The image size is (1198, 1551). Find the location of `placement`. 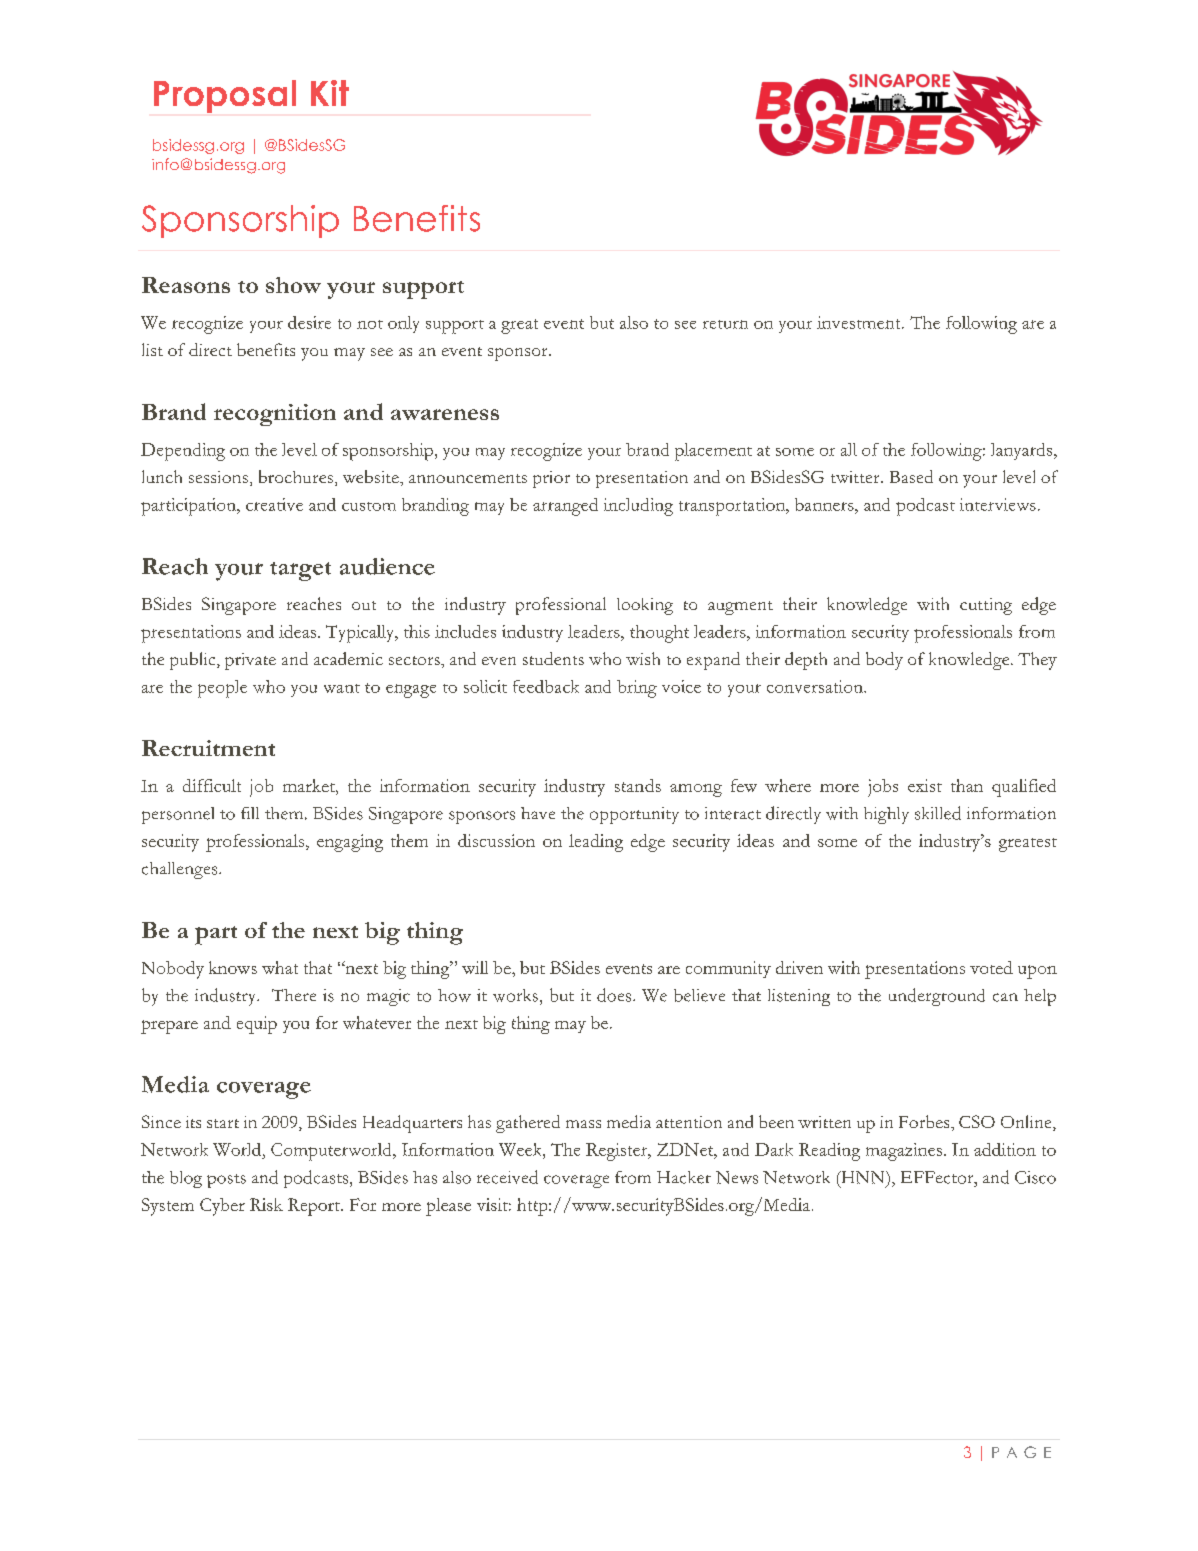

placement is located at coordinates (713, 452).
